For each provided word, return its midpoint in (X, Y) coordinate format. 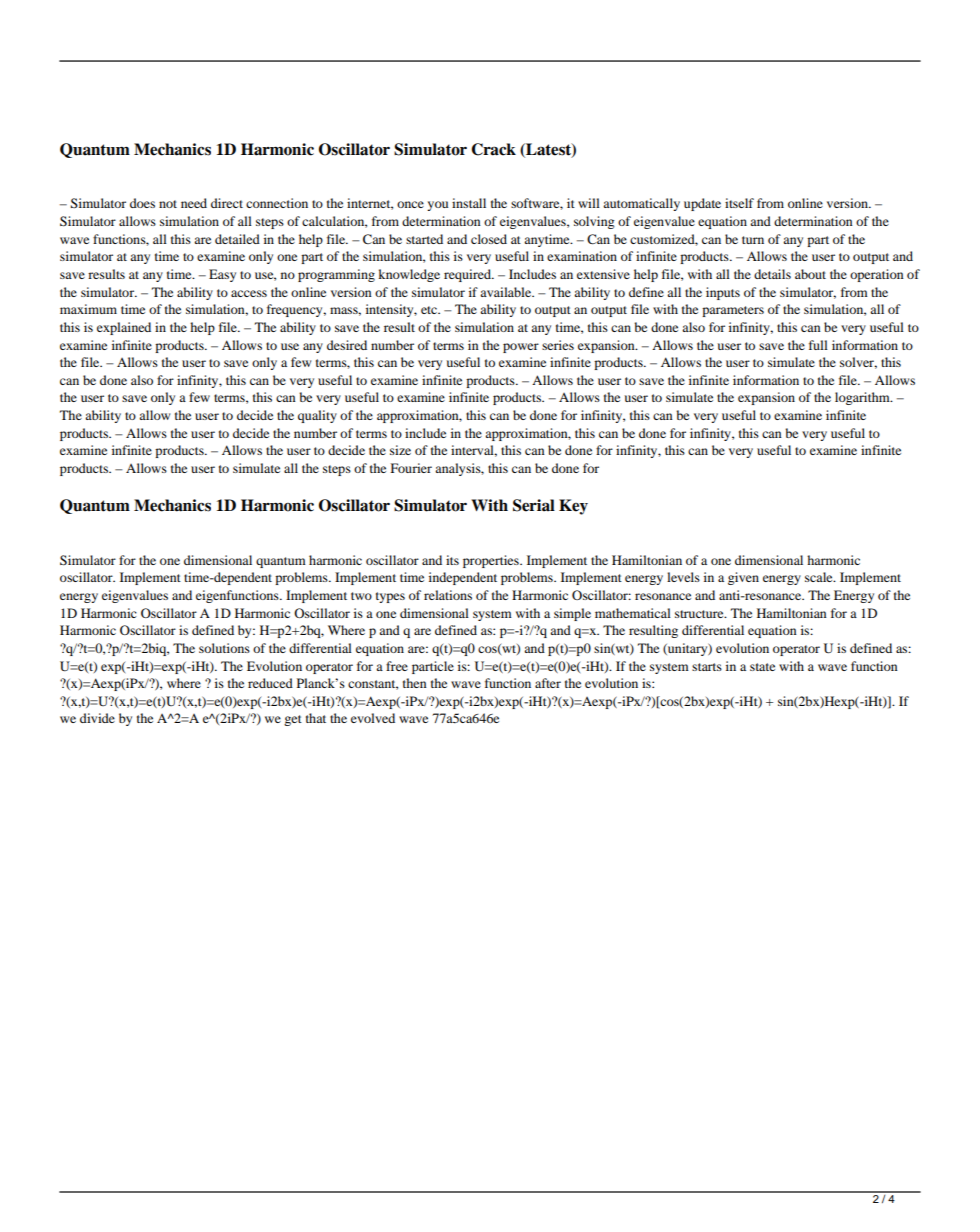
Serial (534, 505)
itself (739, 203)
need (194, 203)
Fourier (411, 468)
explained (124, 328)
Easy (222, 275)
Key (573, 507)
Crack (494, 149)
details (772, 274)
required (468, 275)
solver (858, 363)
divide (97, 718)
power (521, 348)
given (743, 578)
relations (448, 595)
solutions (224, 648)
